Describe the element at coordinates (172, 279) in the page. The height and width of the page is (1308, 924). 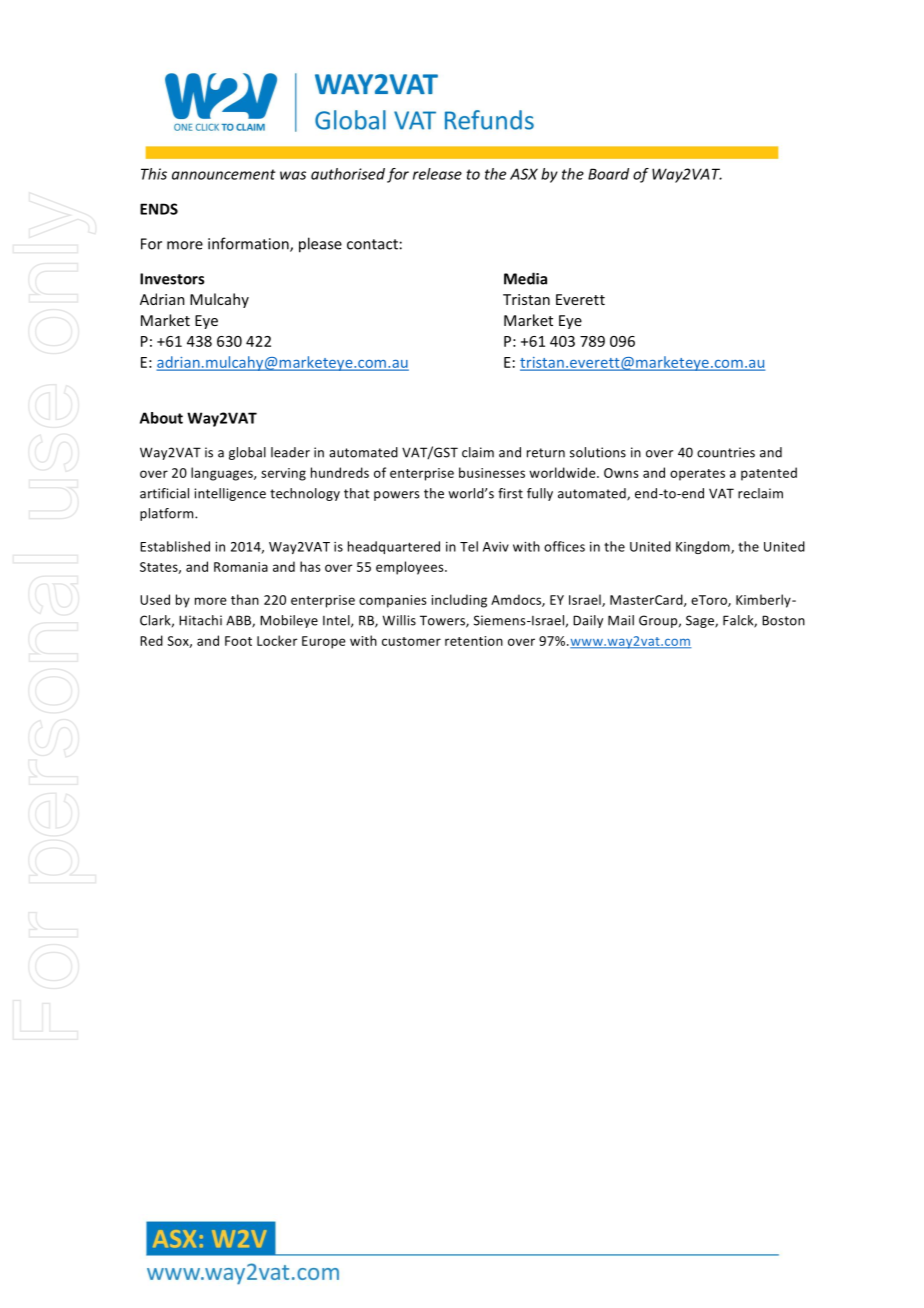
I see `Investors` at that location.
